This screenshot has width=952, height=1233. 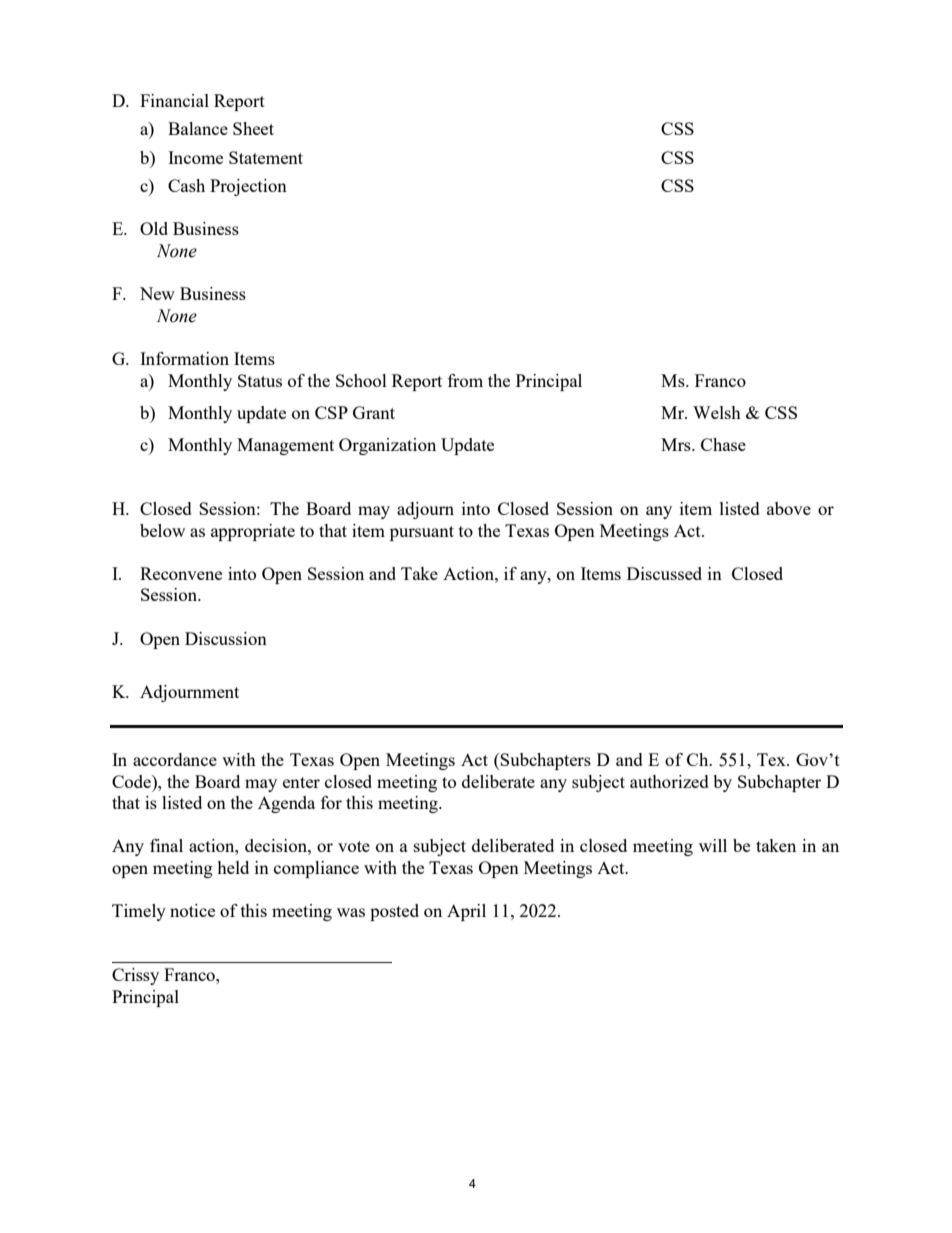 I want to click on authorized, so click(x=669, y=781).
